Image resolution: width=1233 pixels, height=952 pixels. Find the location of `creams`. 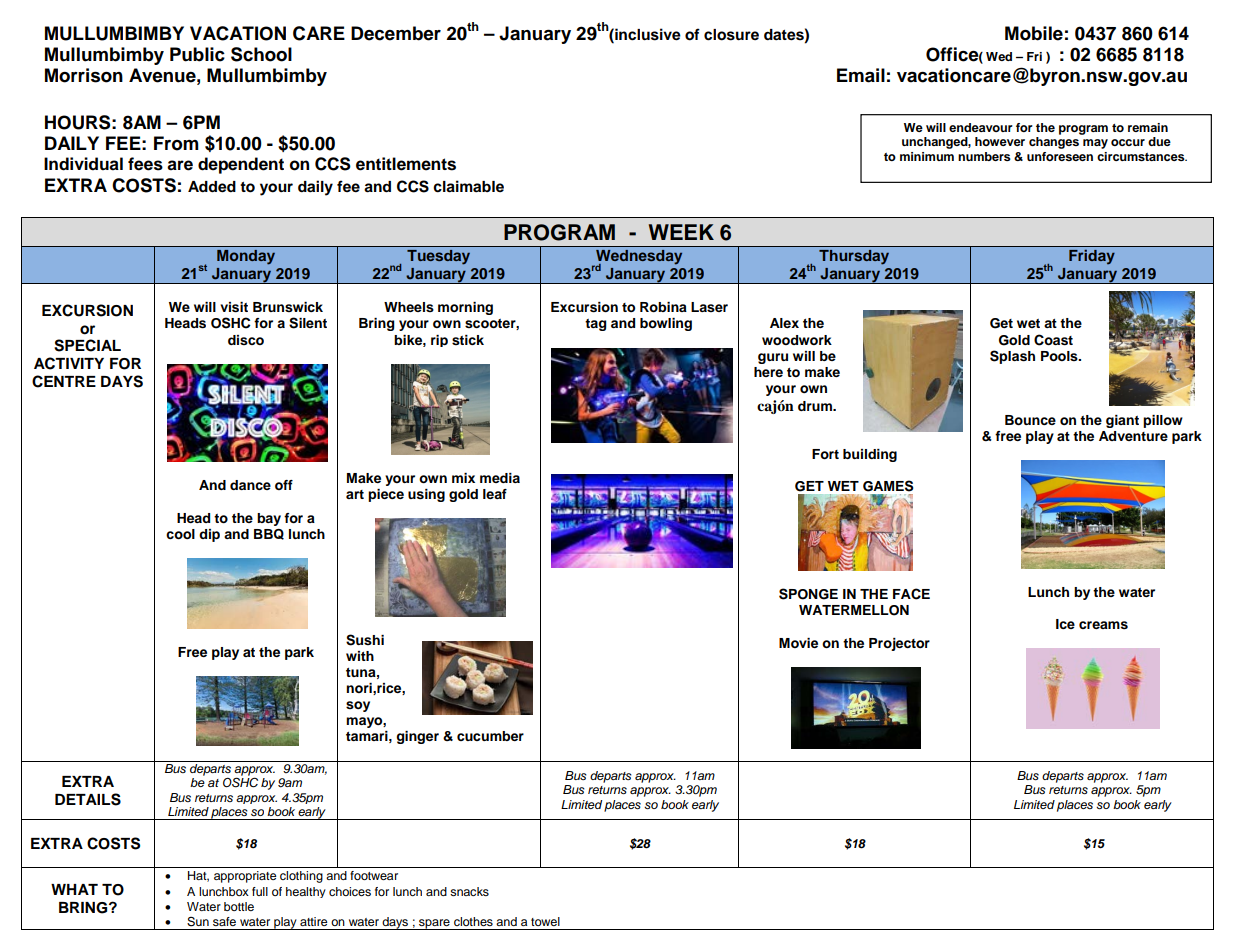

creams is located at coordinates (1103, 625).
